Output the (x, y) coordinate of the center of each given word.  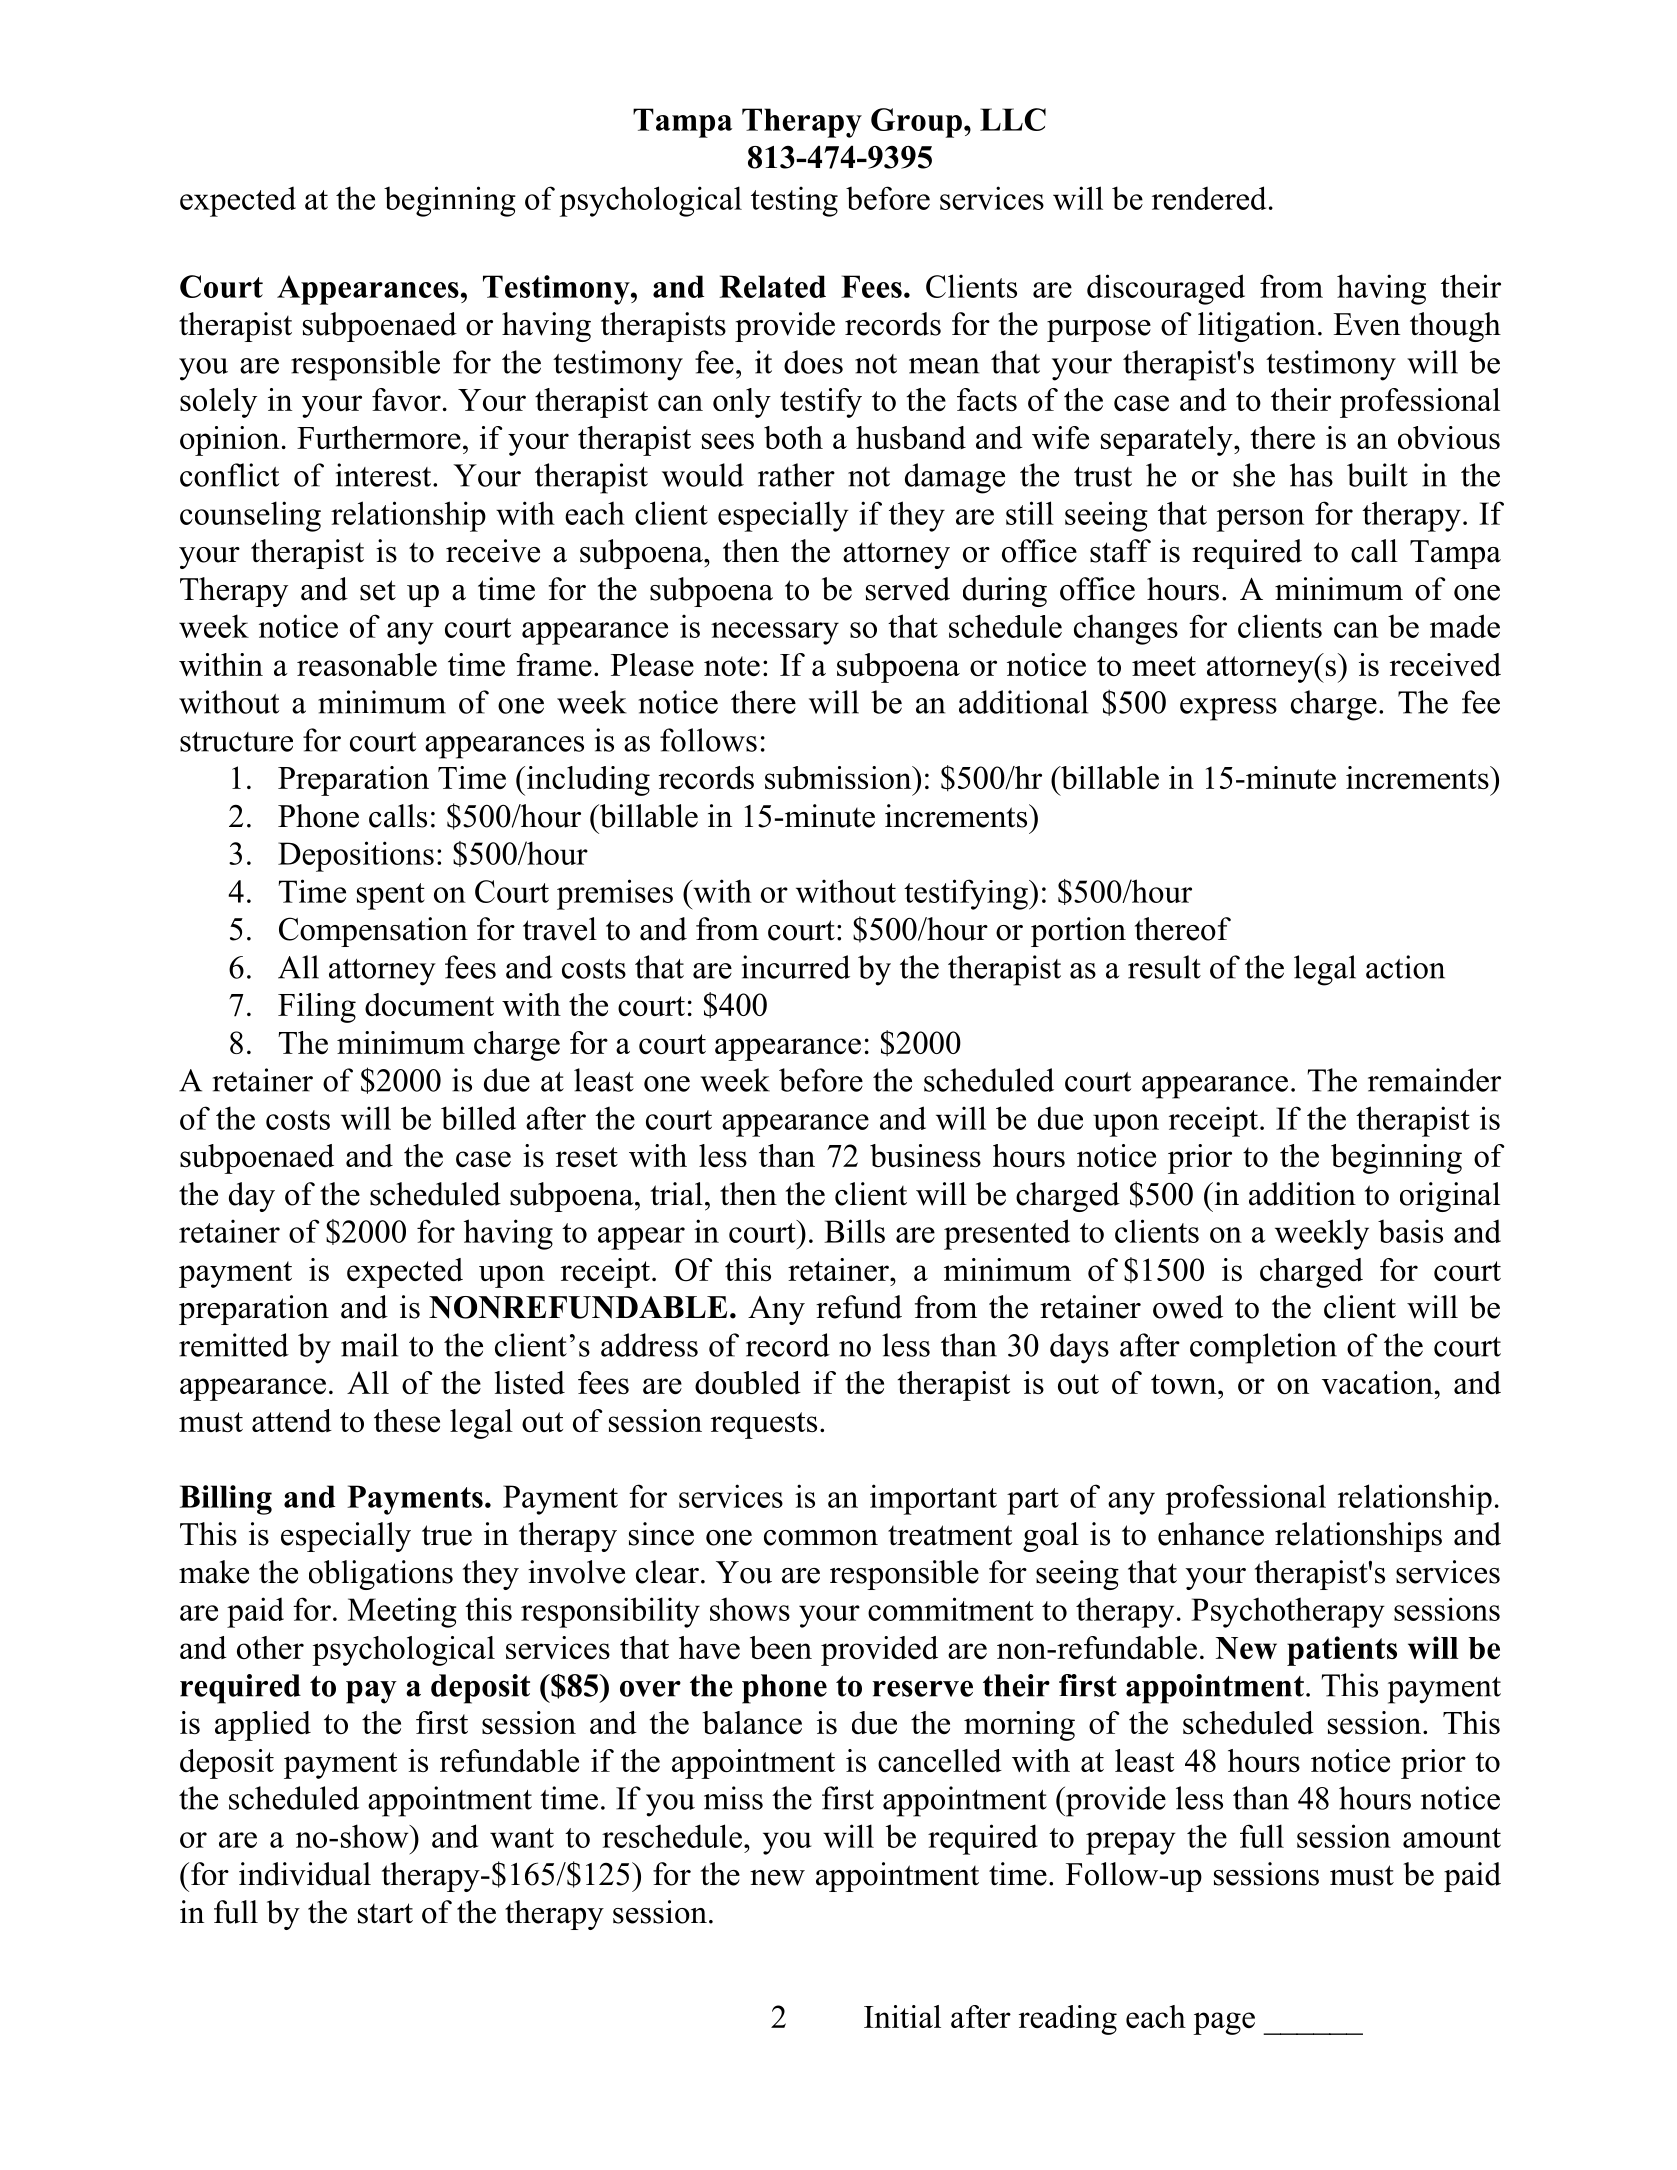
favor (406, 399)
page (1224, 2023)
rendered (1209, 198)
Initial (902, 2016)
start (385, 1913)
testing (794, 201)
